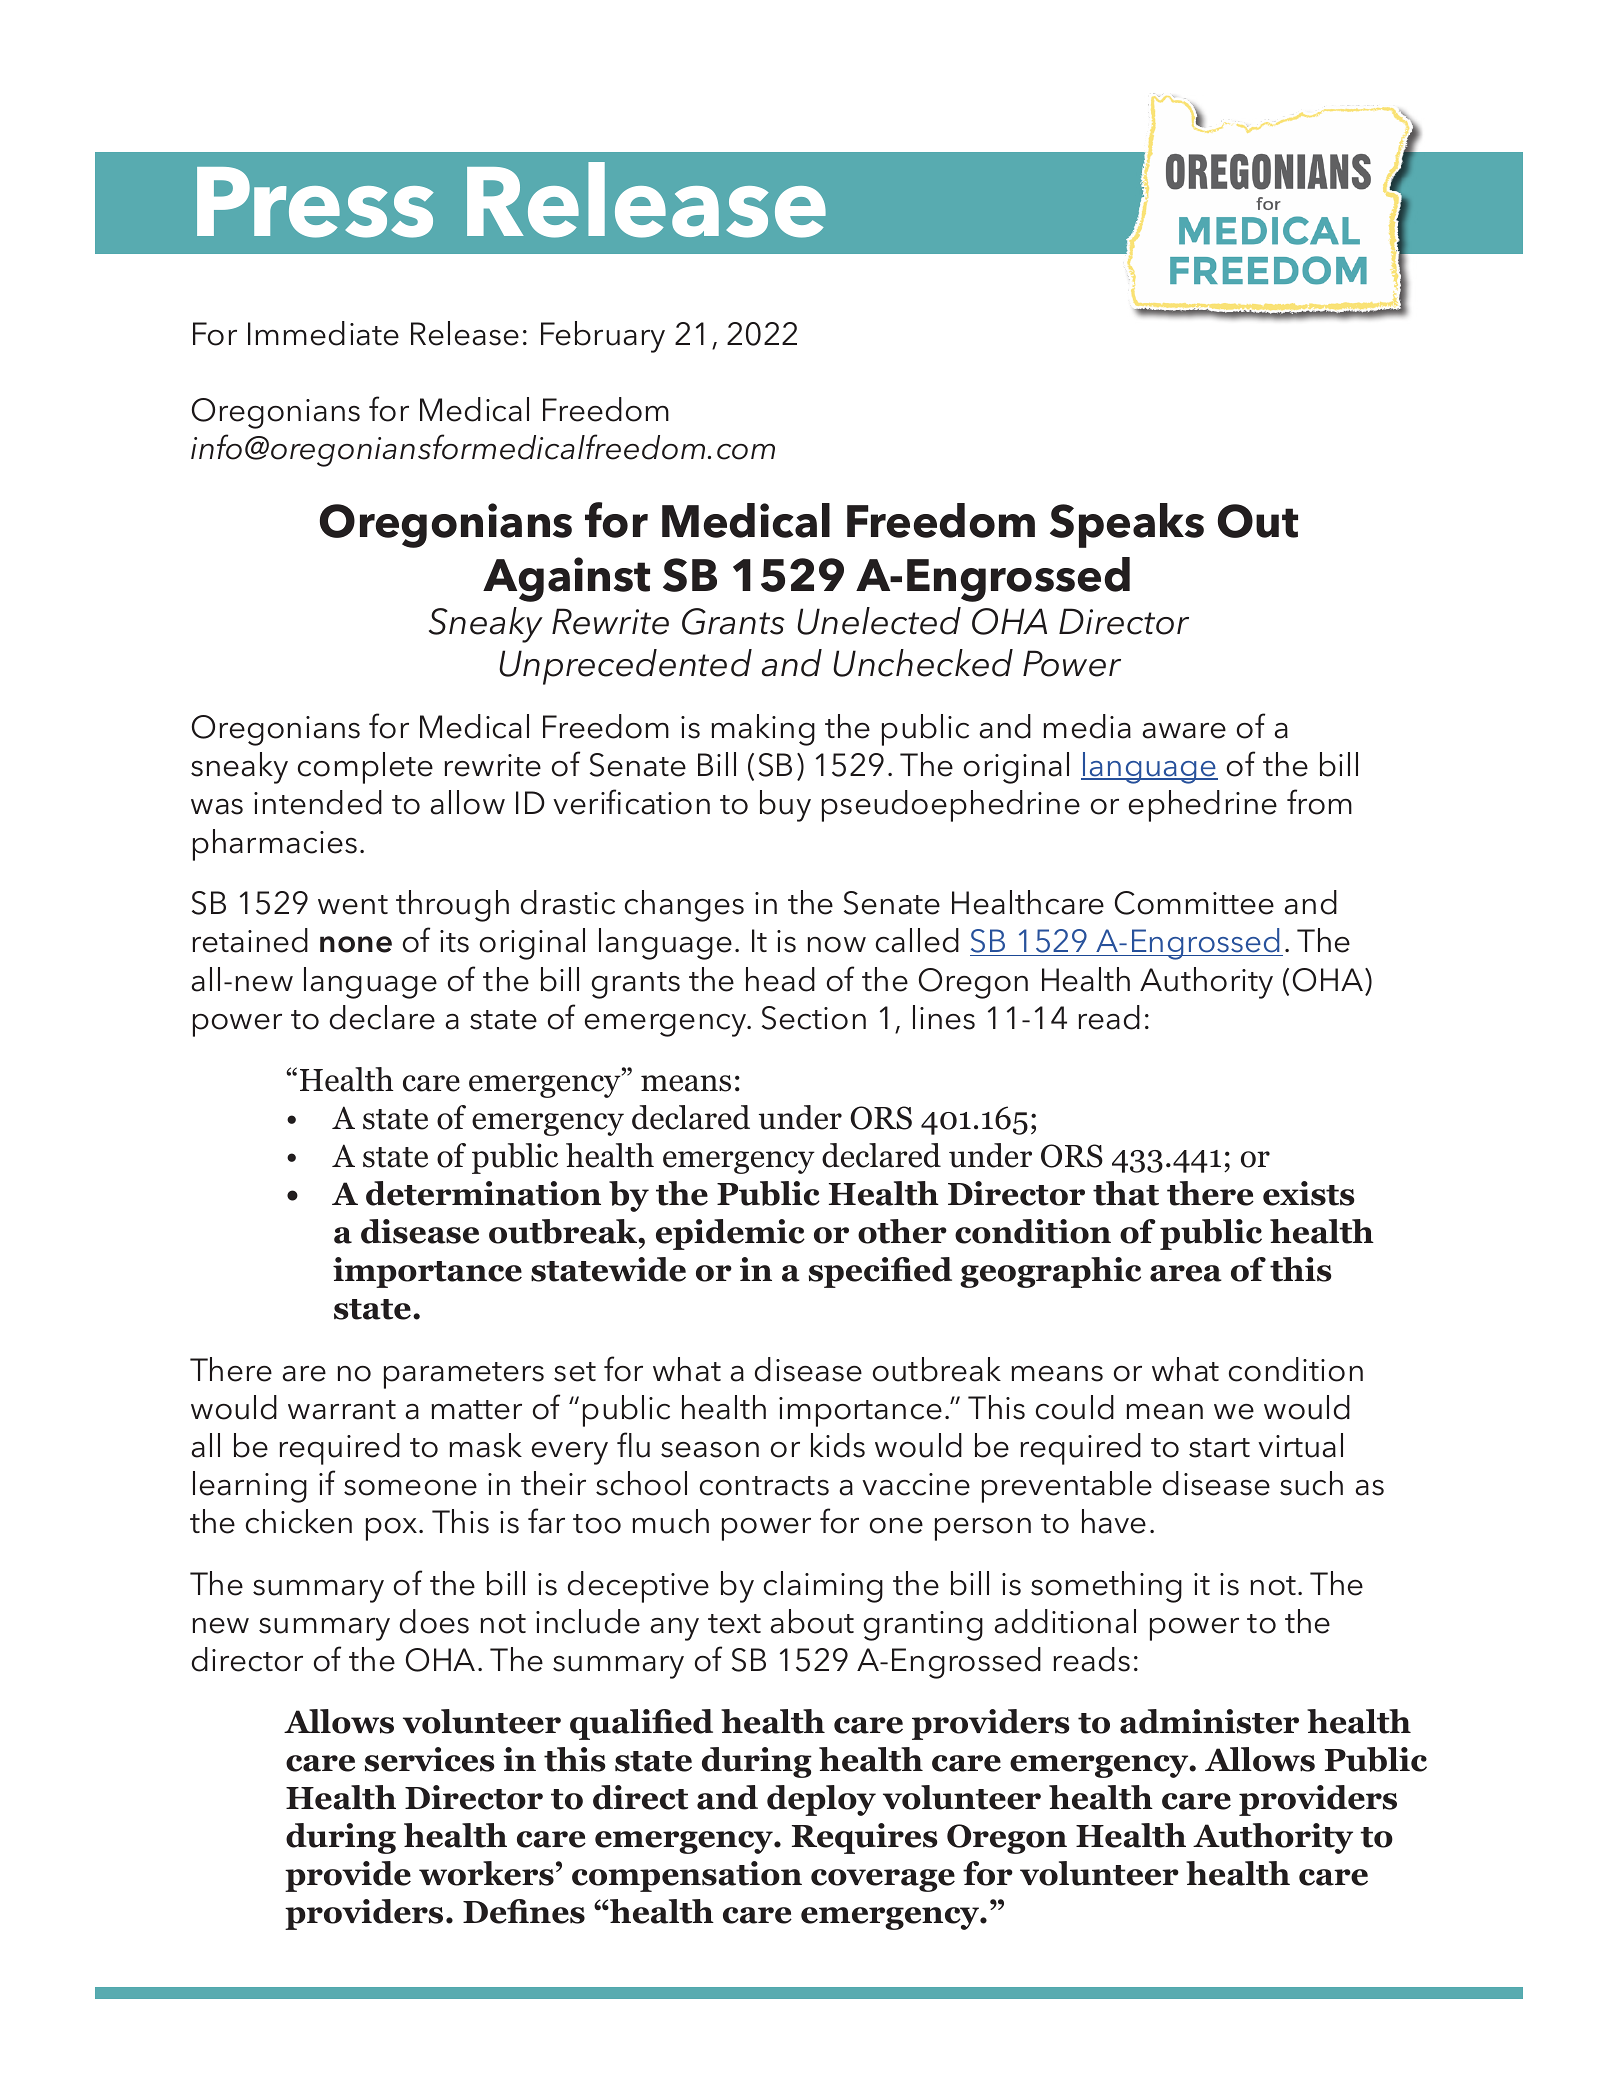  What do you see at coordinates (603, 337) in the screenshot?
I see `February` at bounding box center [603, 337].
